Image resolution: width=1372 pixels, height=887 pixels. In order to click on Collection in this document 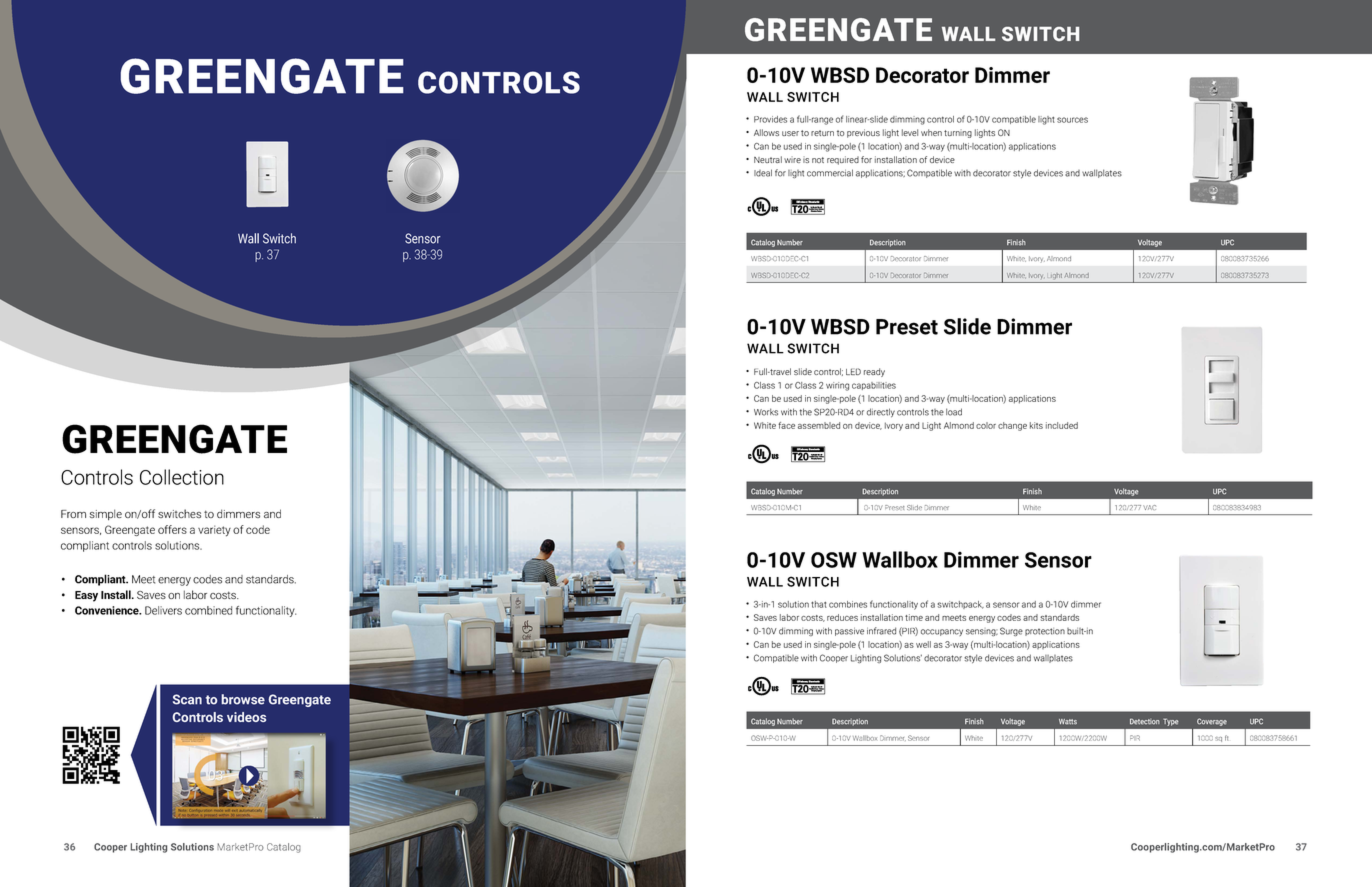, I will do `click(182, 477)`.
